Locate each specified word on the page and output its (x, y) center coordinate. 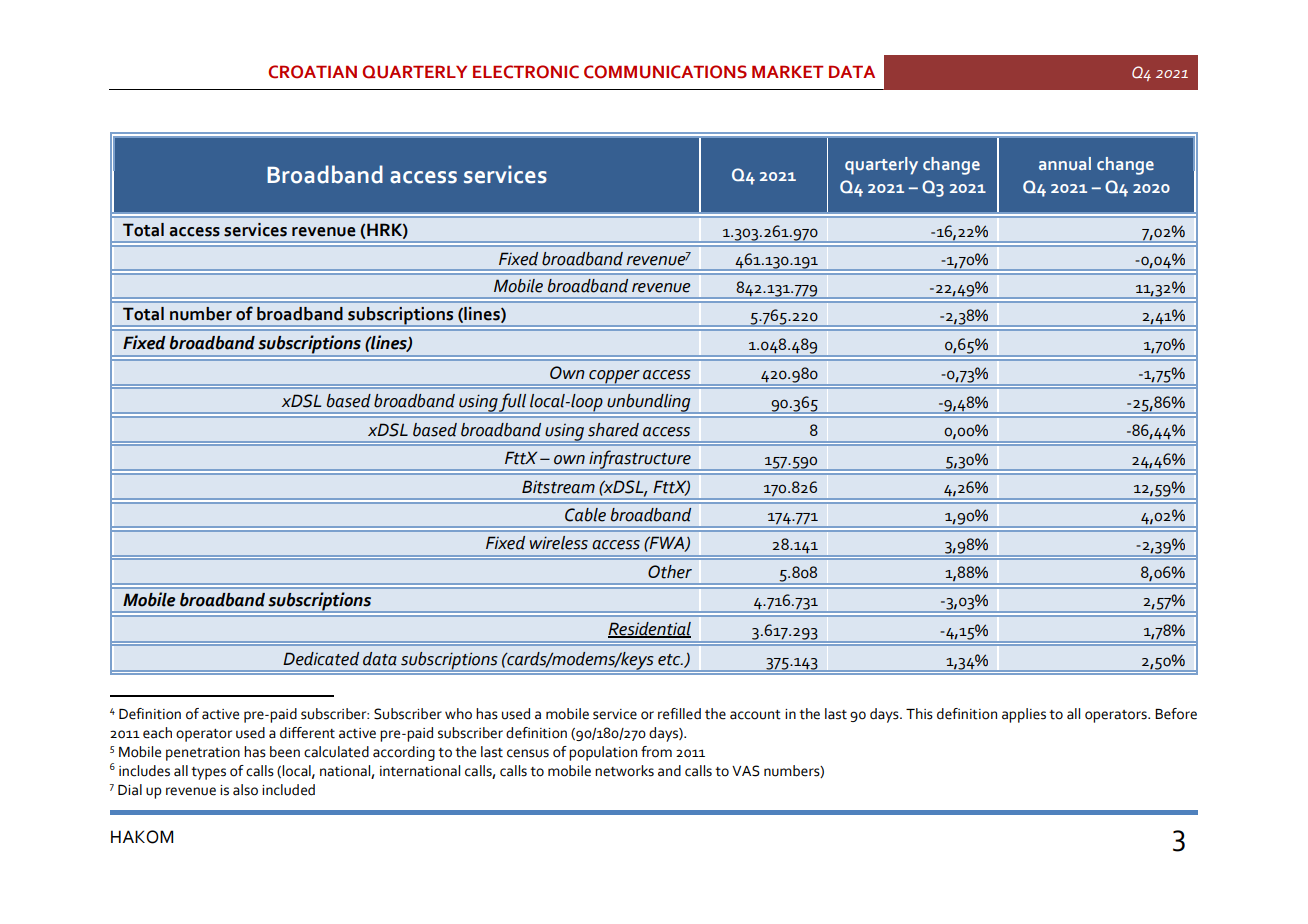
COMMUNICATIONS (665, 72)
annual (1065, 163)
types (208, 773)
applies (1024, 715)
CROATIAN (312, 72)
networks (624, 771)
